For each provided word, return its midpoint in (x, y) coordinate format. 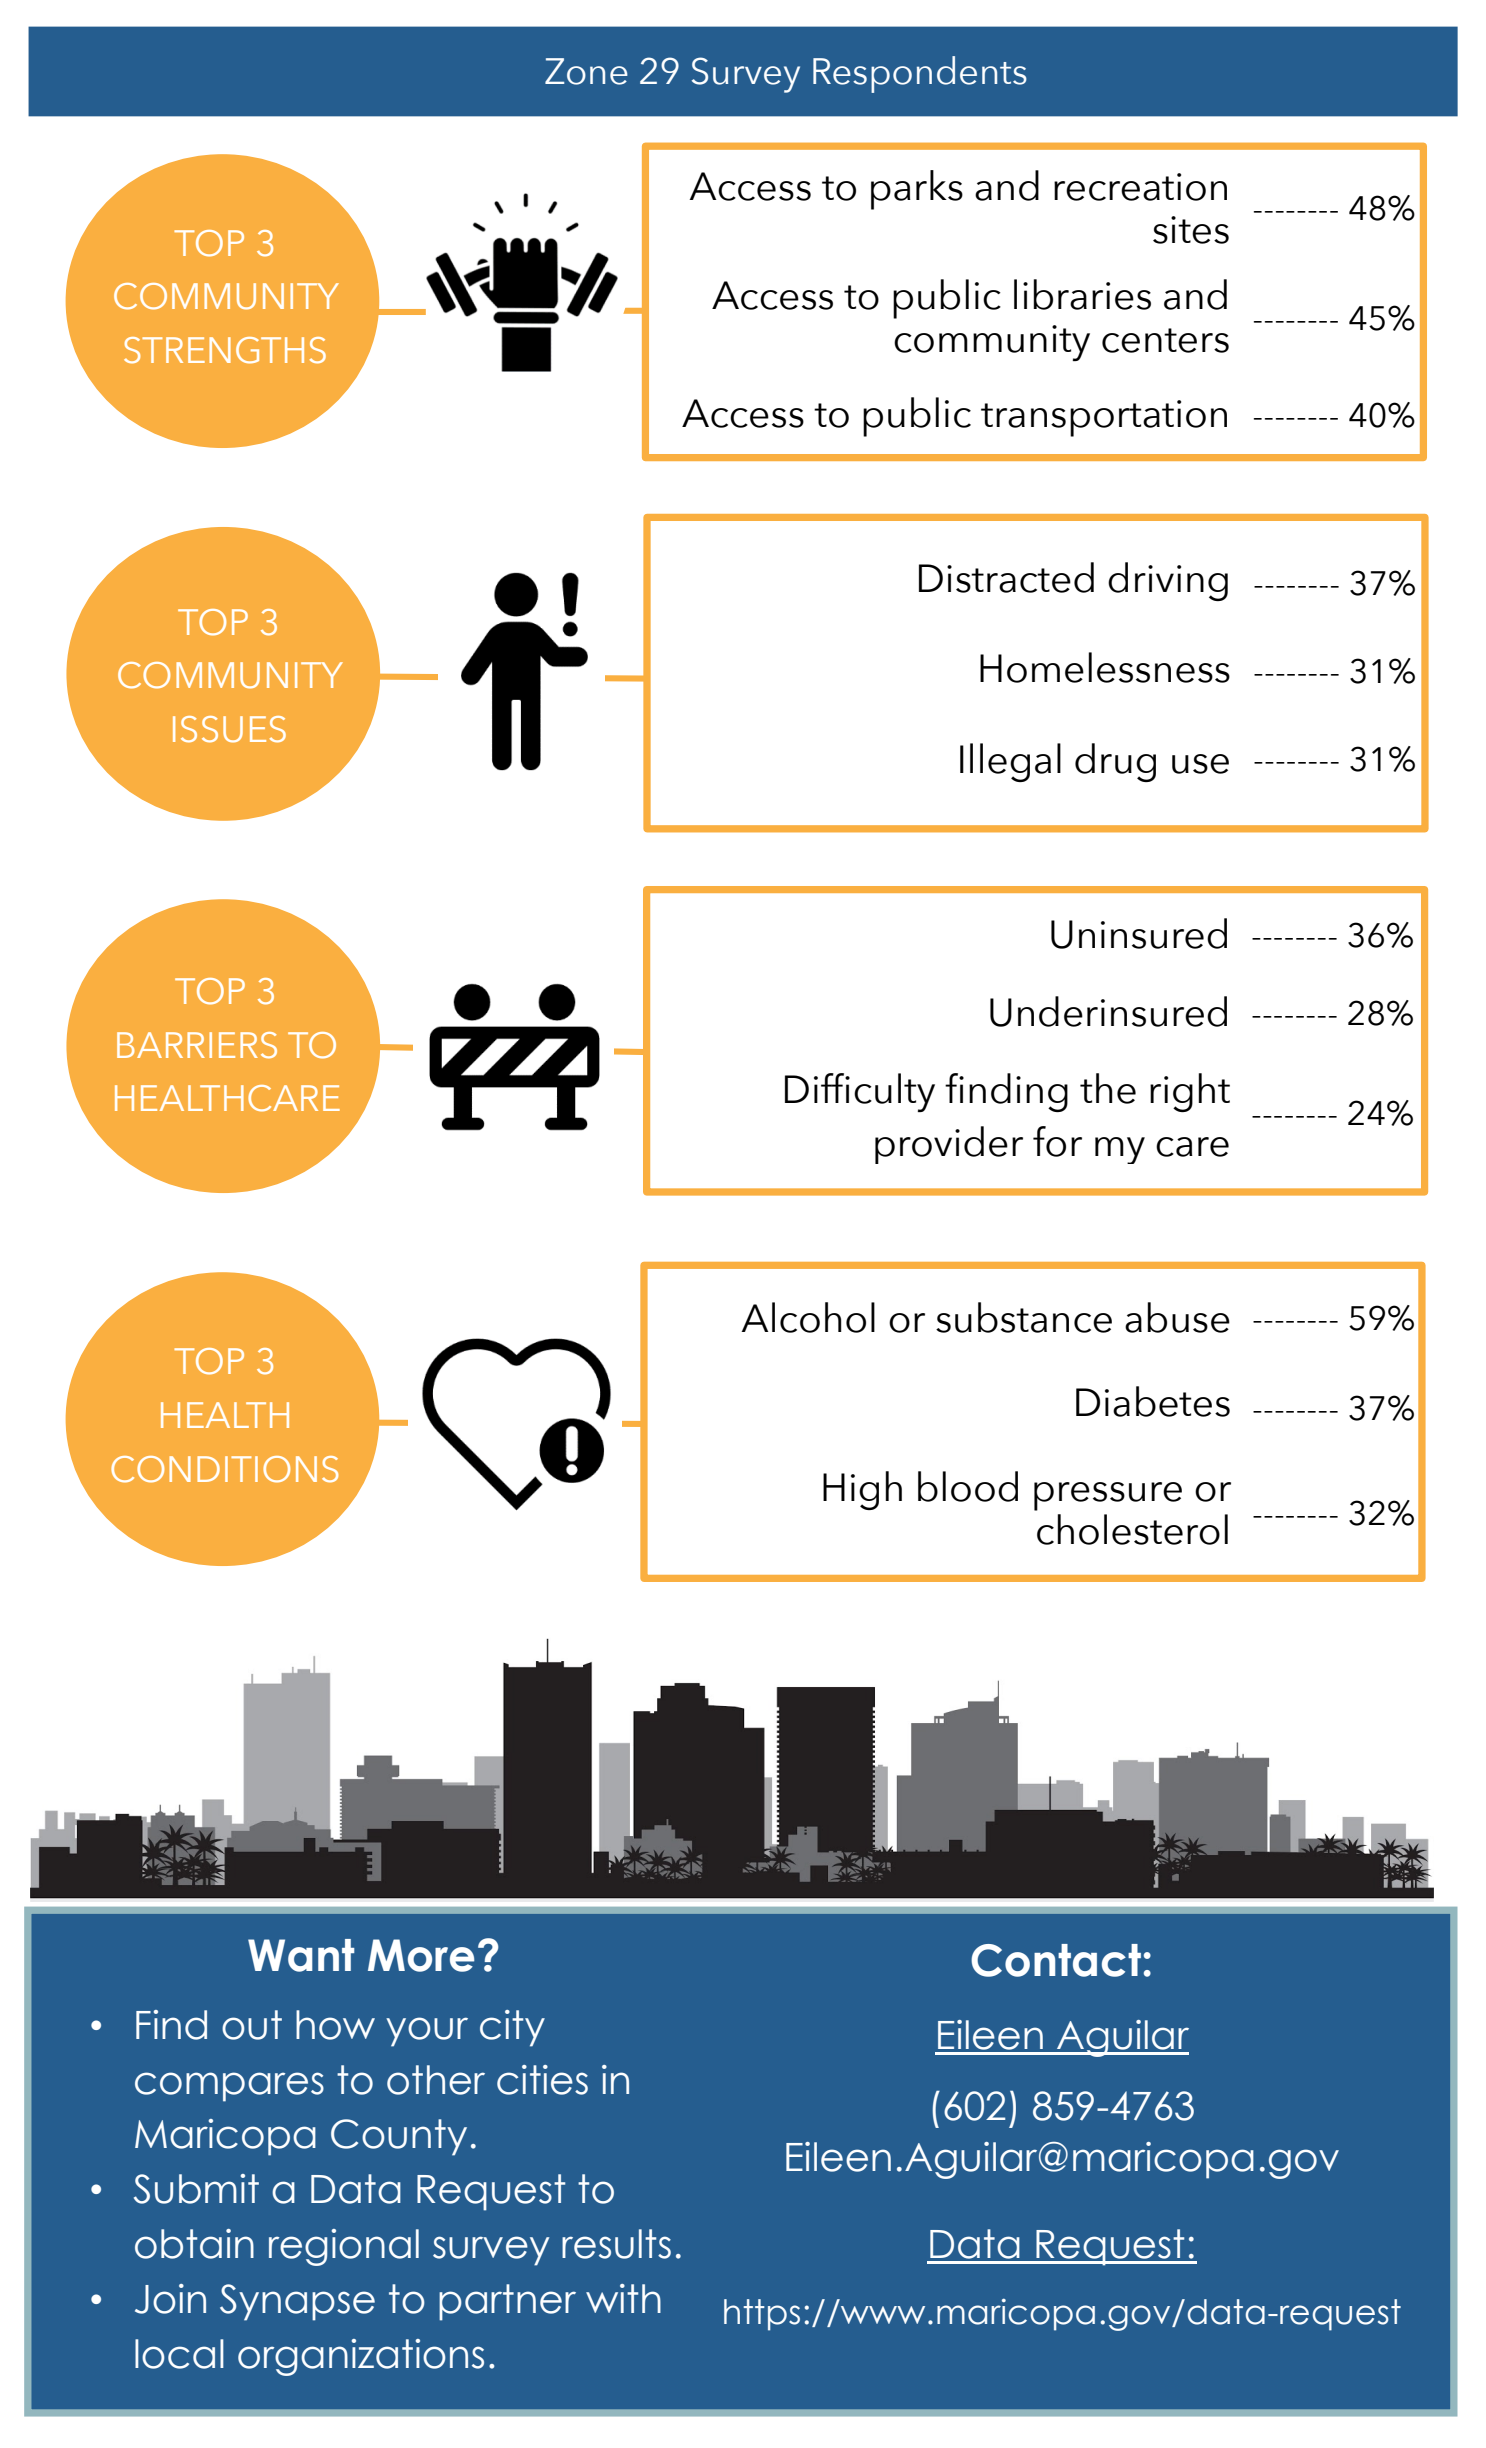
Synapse (297, 2302)
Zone (586, 71)
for (1057, 1141)
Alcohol (808, 1317)
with (623, 2298)
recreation (1140, 187)
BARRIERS (197, 1045)
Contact (1056, 1960)
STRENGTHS (225, 350)
